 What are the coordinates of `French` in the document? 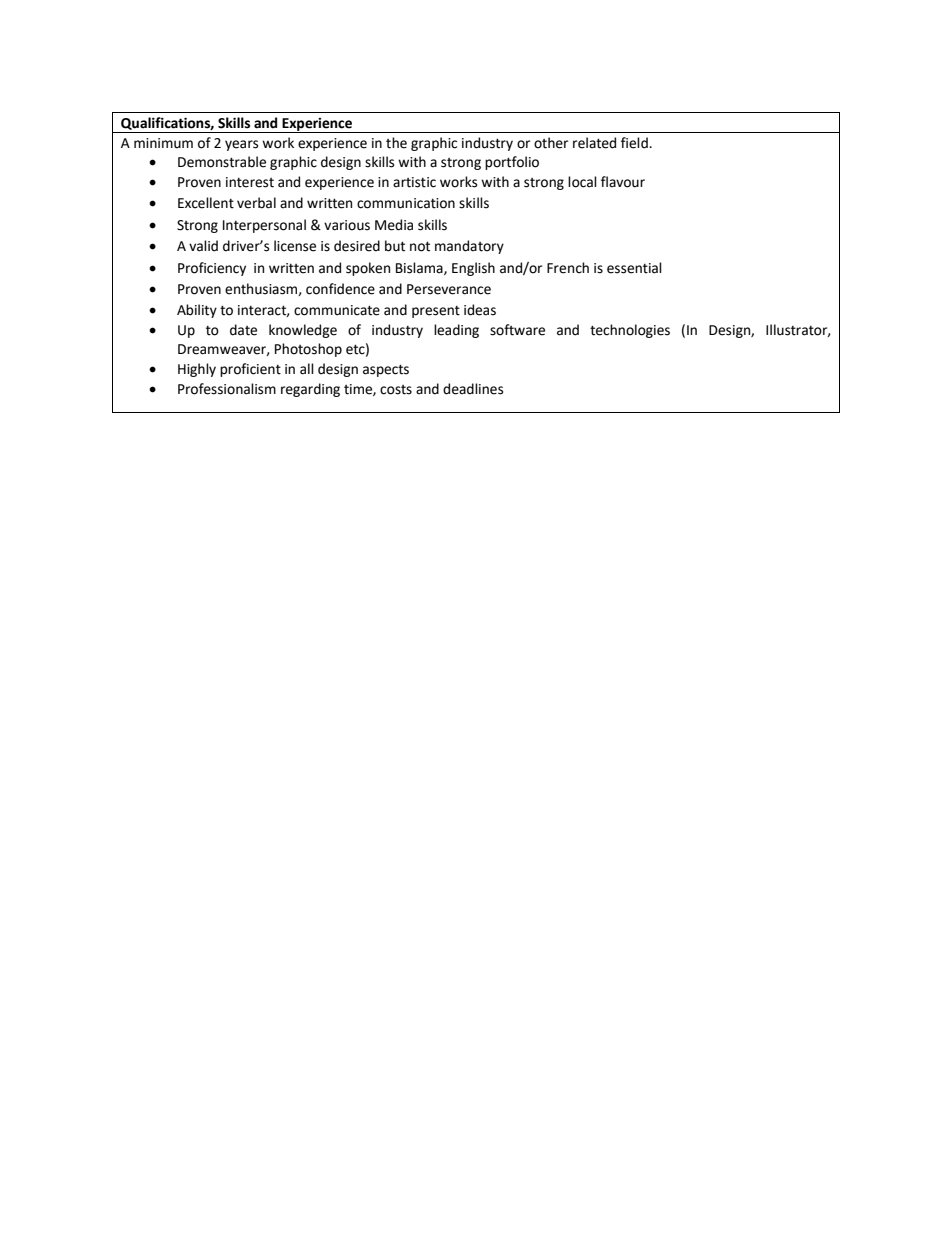 It's located at (568, 268).
